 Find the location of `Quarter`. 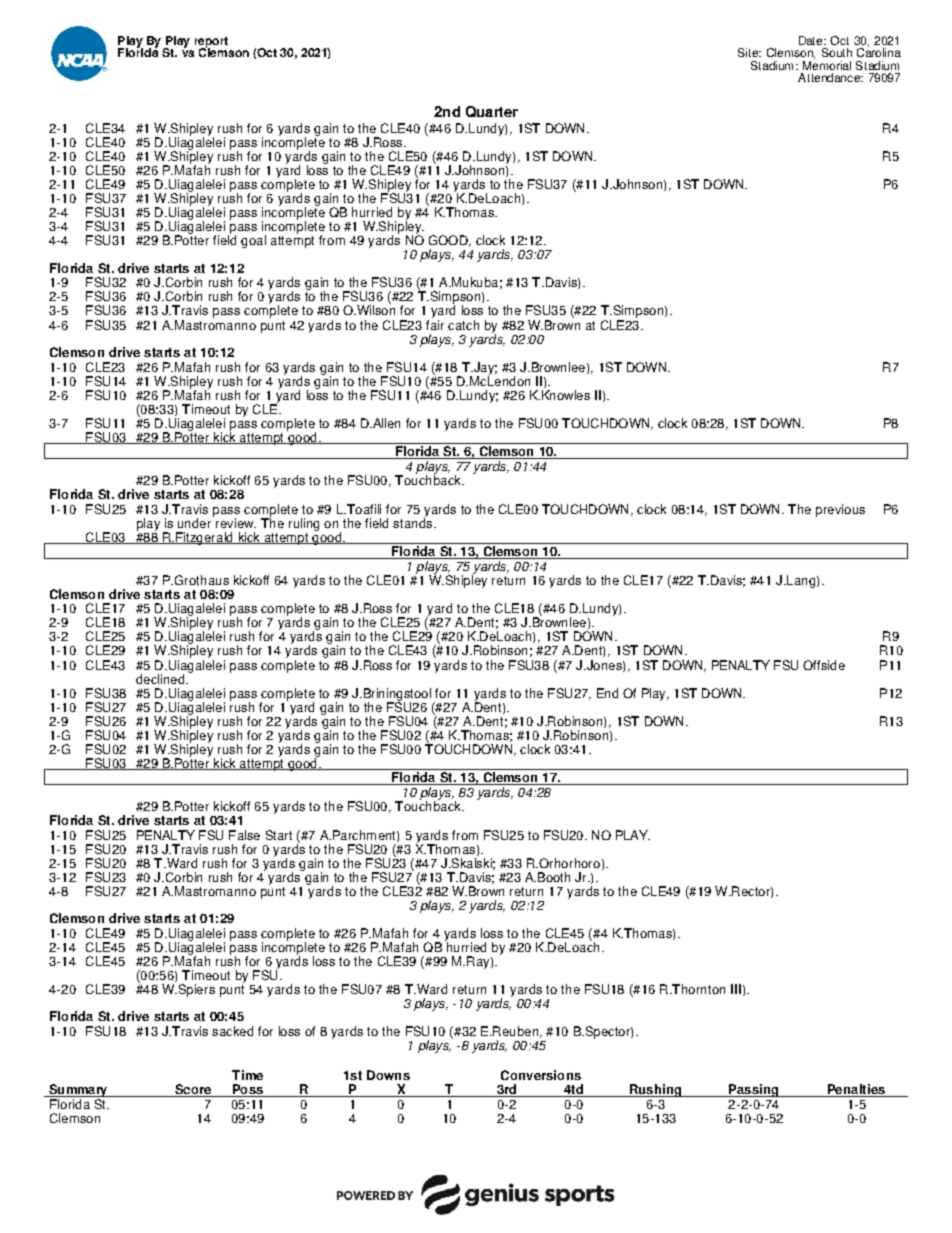

Quarter is located at coordinates (492, 111).
